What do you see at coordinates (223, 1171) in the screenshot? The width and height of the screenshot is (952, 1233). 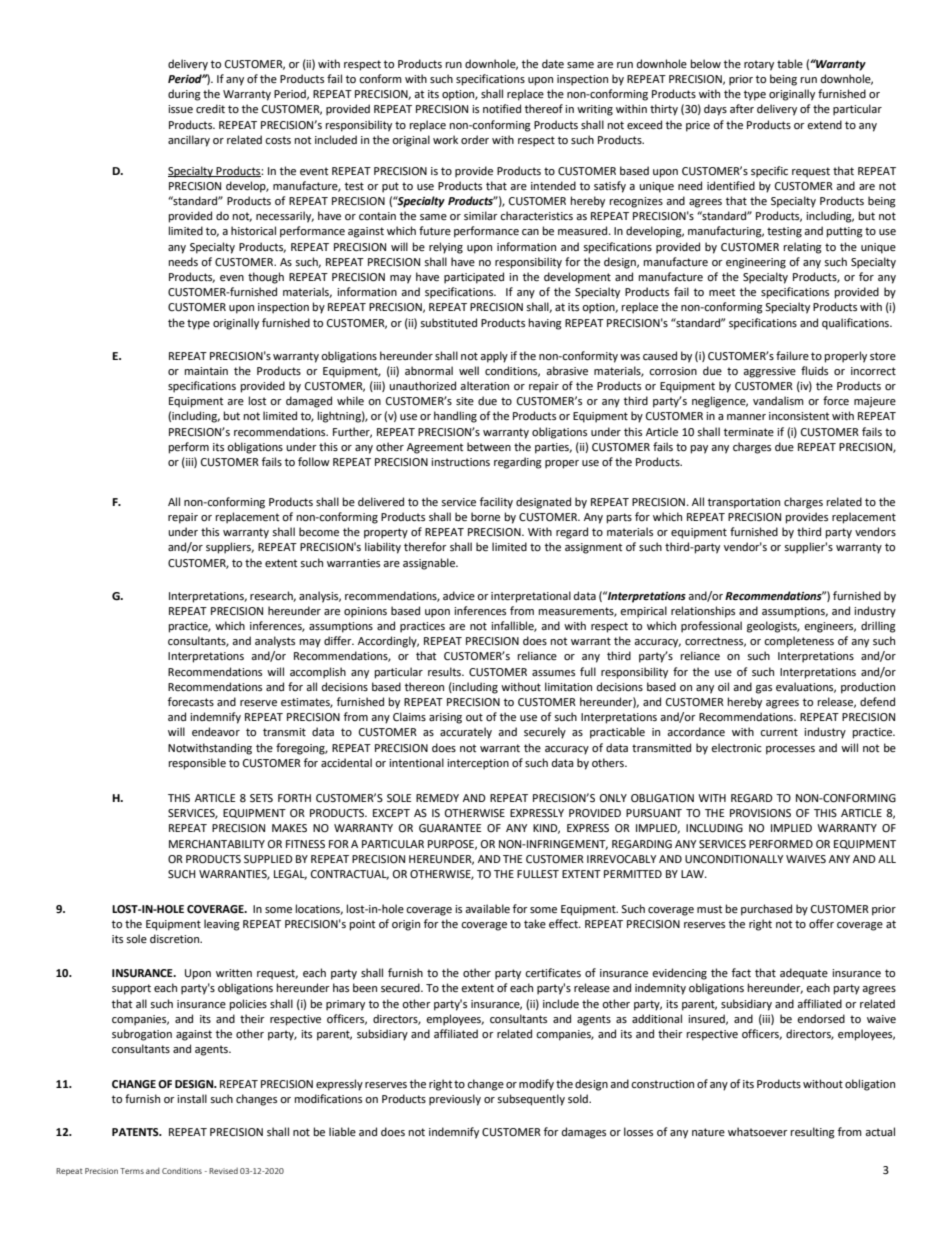 I see `Revised` at bounding box center [223, 1171].
